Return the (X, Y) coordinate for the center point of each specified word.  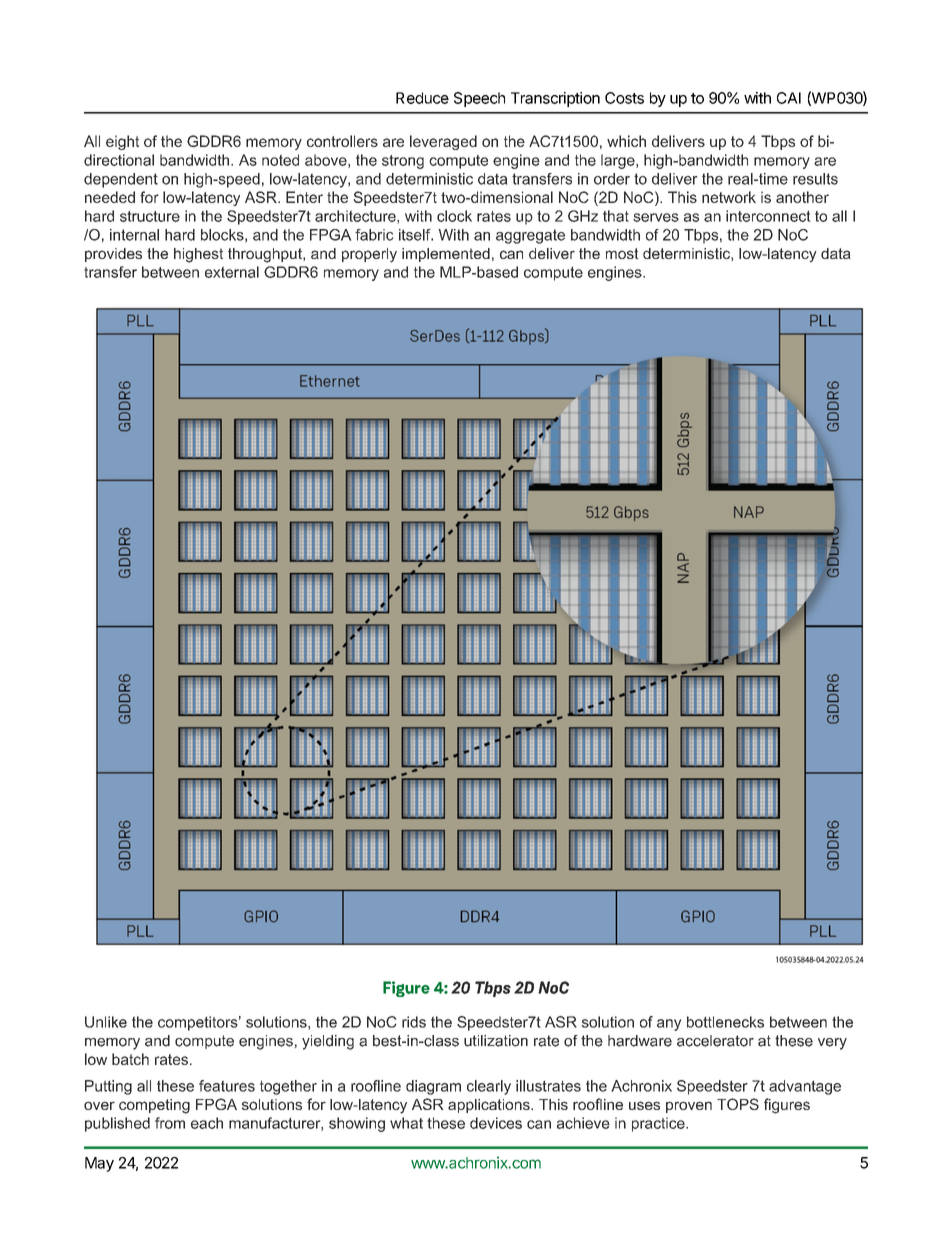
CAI (789, 98)
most (622, 253)
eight (122, 142)
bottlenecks (725, 1022)
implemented (446, 255)
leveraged (443, 142)
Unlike (106, 1022)
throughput (266, 255)
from (170, 1123)
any (669, 1025)
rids (414, 1022)
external (232, 272)
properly (369, 255)
